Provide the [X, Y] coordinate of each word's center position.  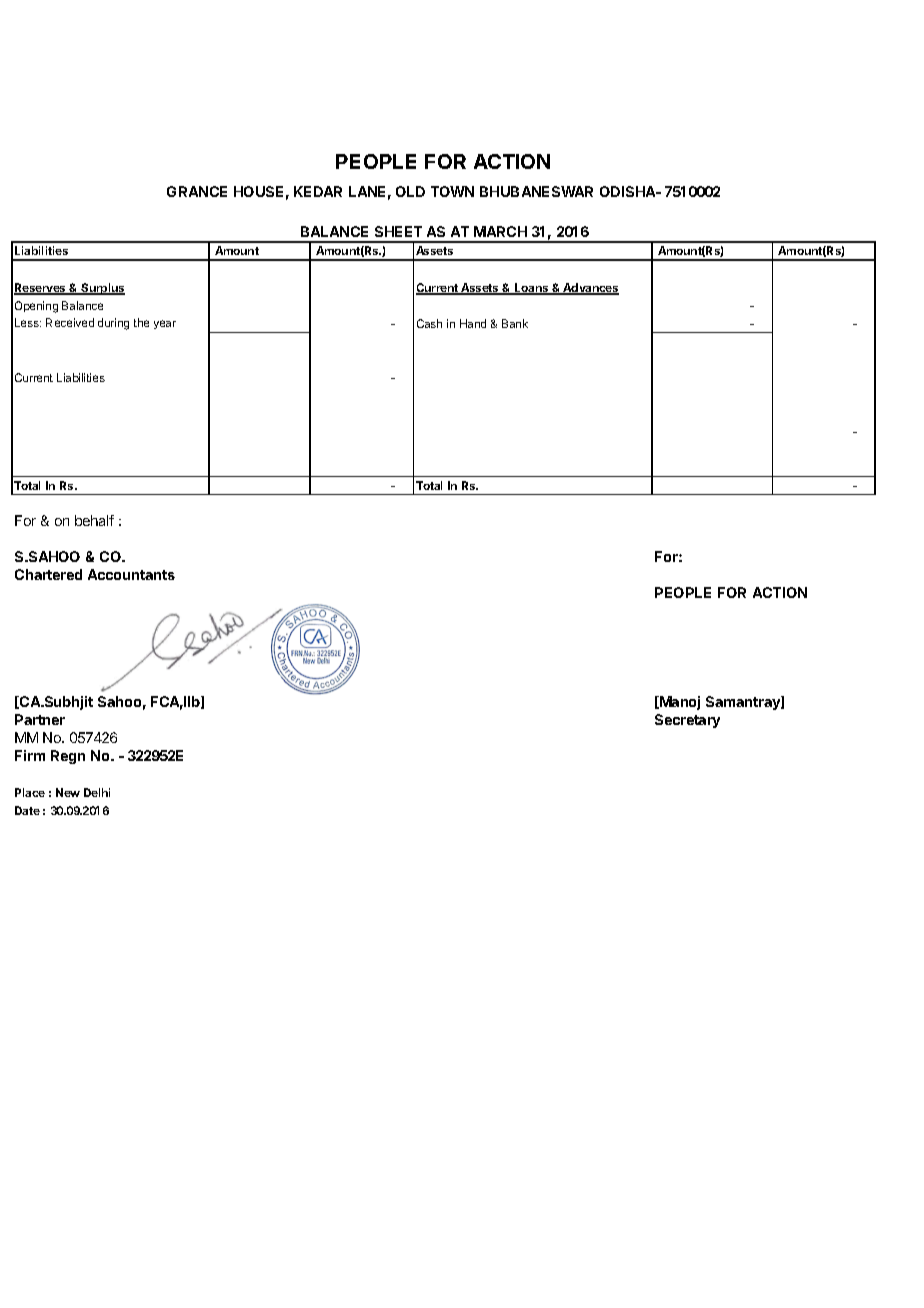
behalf [94, 520]
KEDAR [318, 191]
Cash [429, 323]
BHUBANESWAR [536, 191]
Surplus [102, 289]
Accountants [131, 574]
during [113, 324]
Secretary [687, 721]
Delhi [97, 792]
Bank [515, 323]
